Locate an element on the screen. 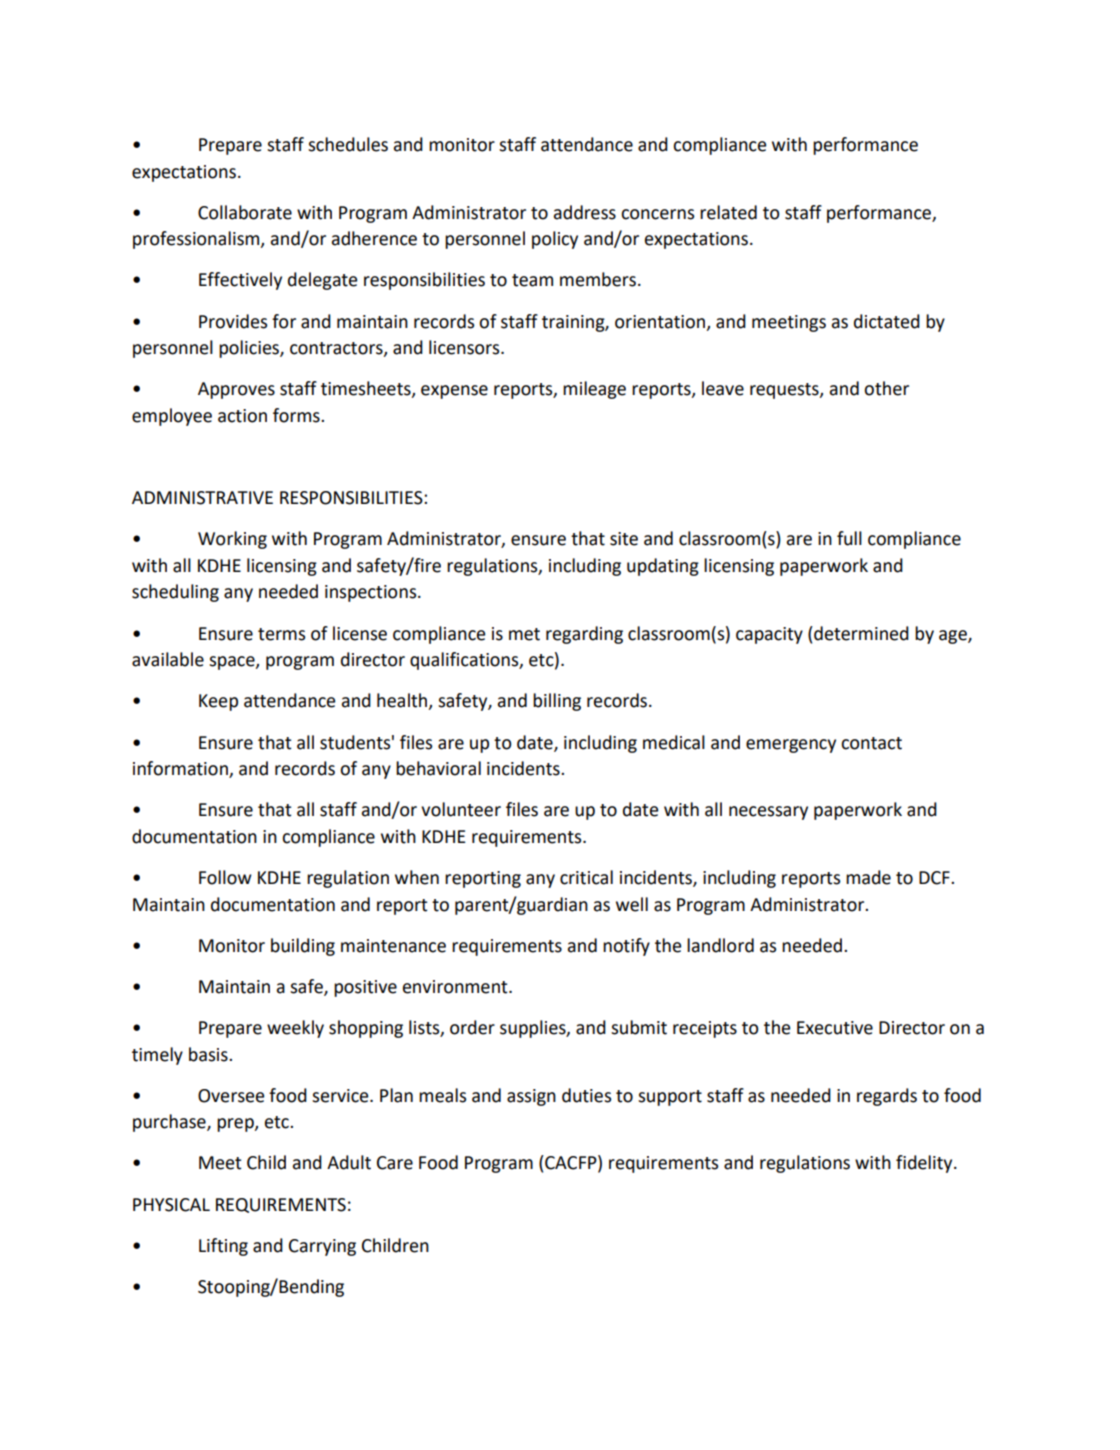 The image size is (1120, 1450). Lifting is located at coordinates (223, 1247).
